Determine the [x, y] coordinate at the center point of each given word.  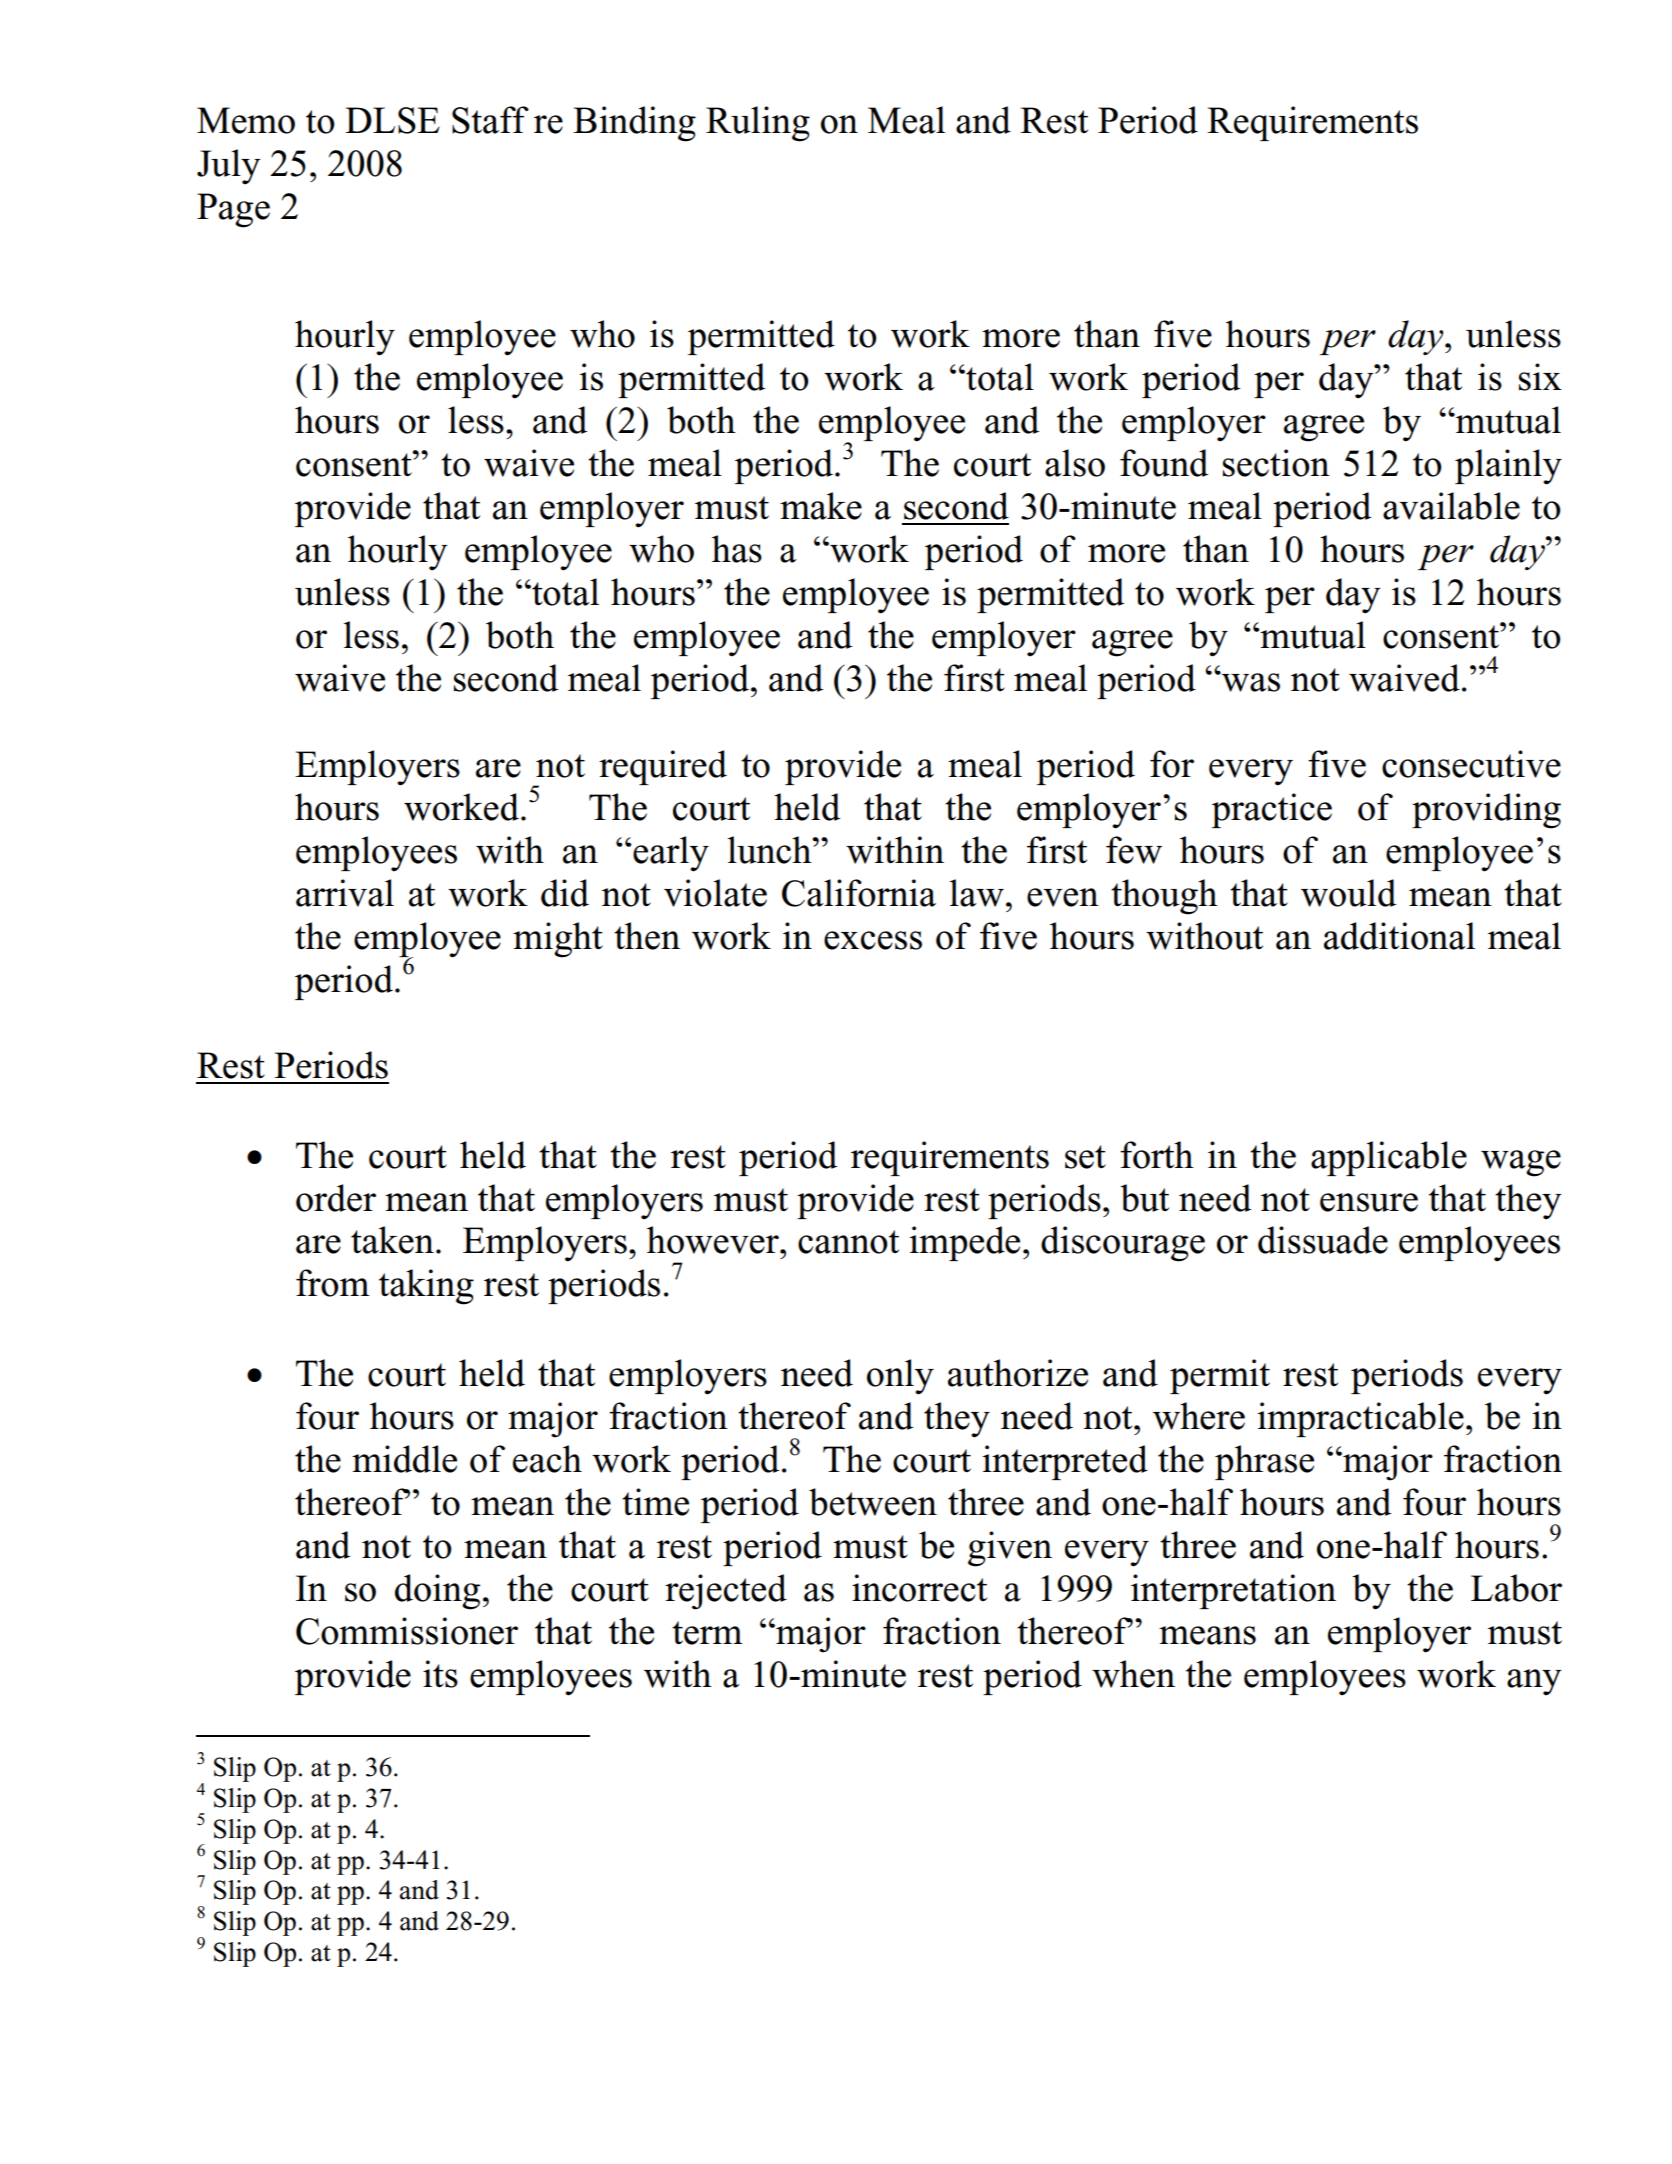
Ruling [758, 124]
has [737, 549]
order [336, 1198]
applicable [1389, 1158]
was [1250, 682]
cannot [848, 1242]
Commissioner [407, 1631]
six [1540, 377]
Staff [490, 120]
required [663, 767]
